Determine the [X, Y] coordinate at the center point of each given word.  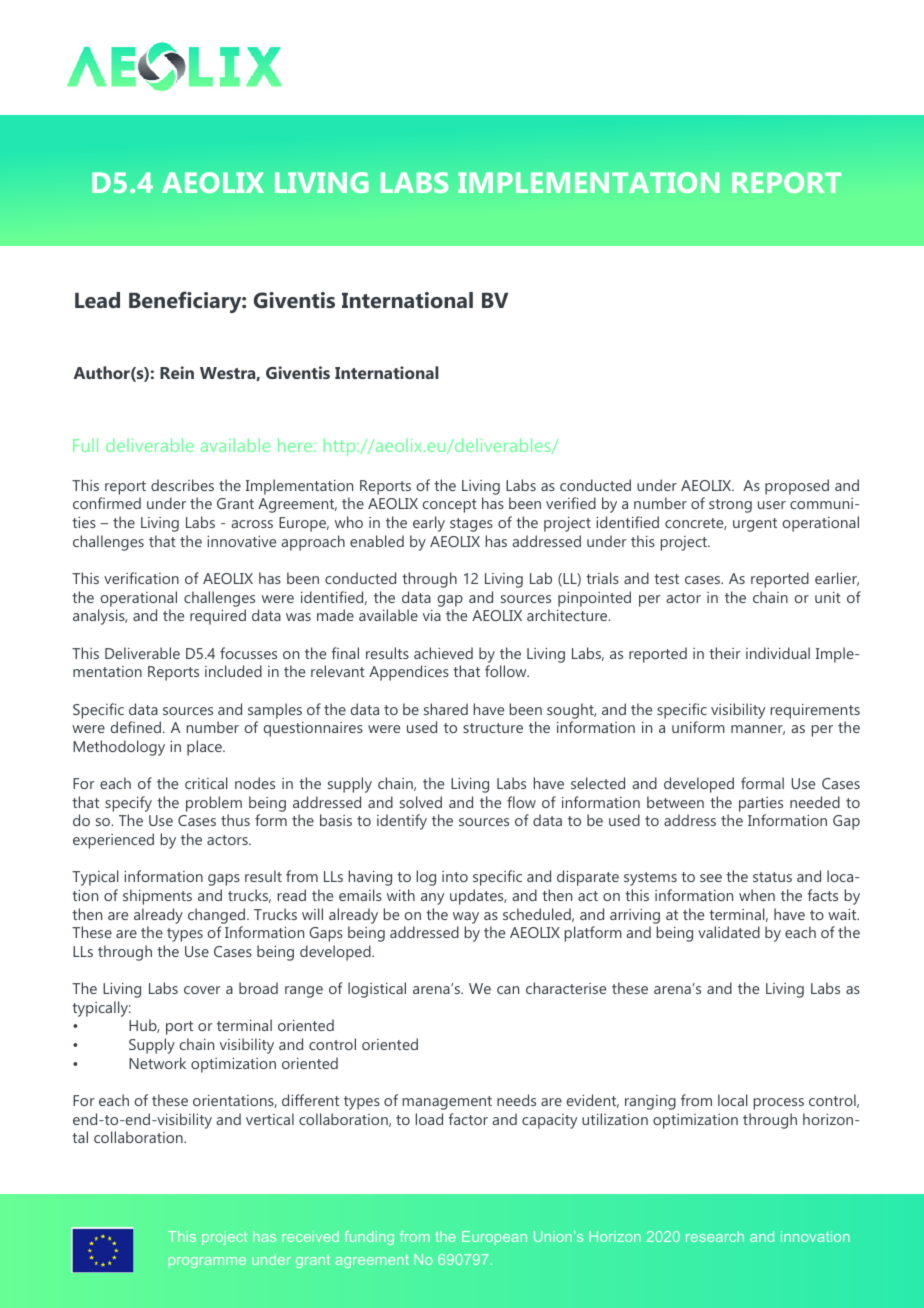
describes [182, 485]
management [447, 1103]
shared [446, 709]
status [772, 877]
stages [471, 525]
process [779, 1104]
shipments [157, 897]
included [233, 671]
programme [207, 1262]
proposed [797, 487]
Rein [177, 372]
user [772, 505]
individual [778, 653]
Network [157, 1063]
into [455, 876]
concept [449, 506]
